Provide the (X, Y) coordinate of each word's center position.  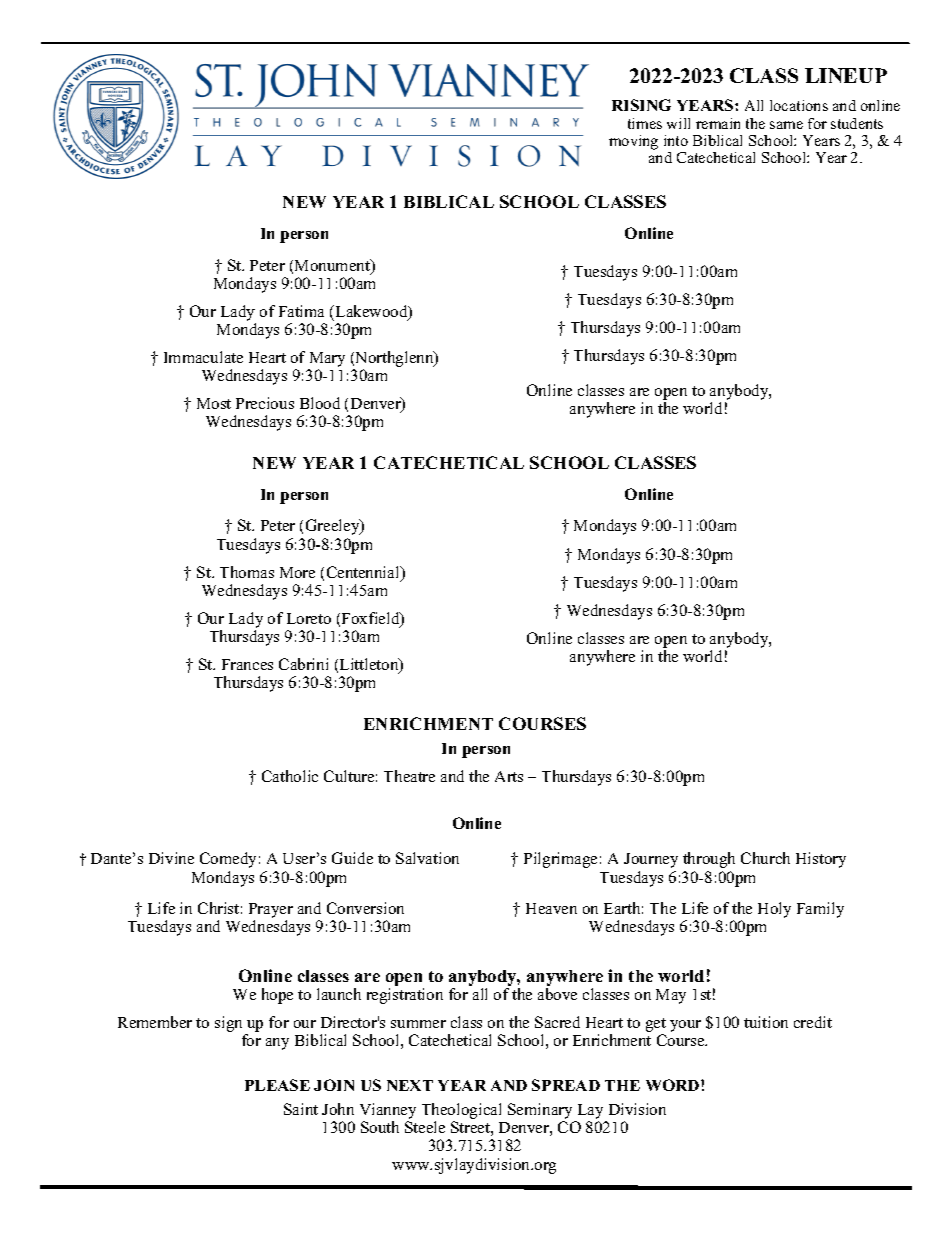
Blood (320, 403)
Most (214, 403)
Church (765, 858)
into (676, 140)
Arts (509, 776)
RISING (641, 105)
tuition (766, 1022)
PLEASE (277, 1085)
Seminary (541, 1112)
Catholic (290, 776)
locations (799, 105)
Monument (334, 266)
